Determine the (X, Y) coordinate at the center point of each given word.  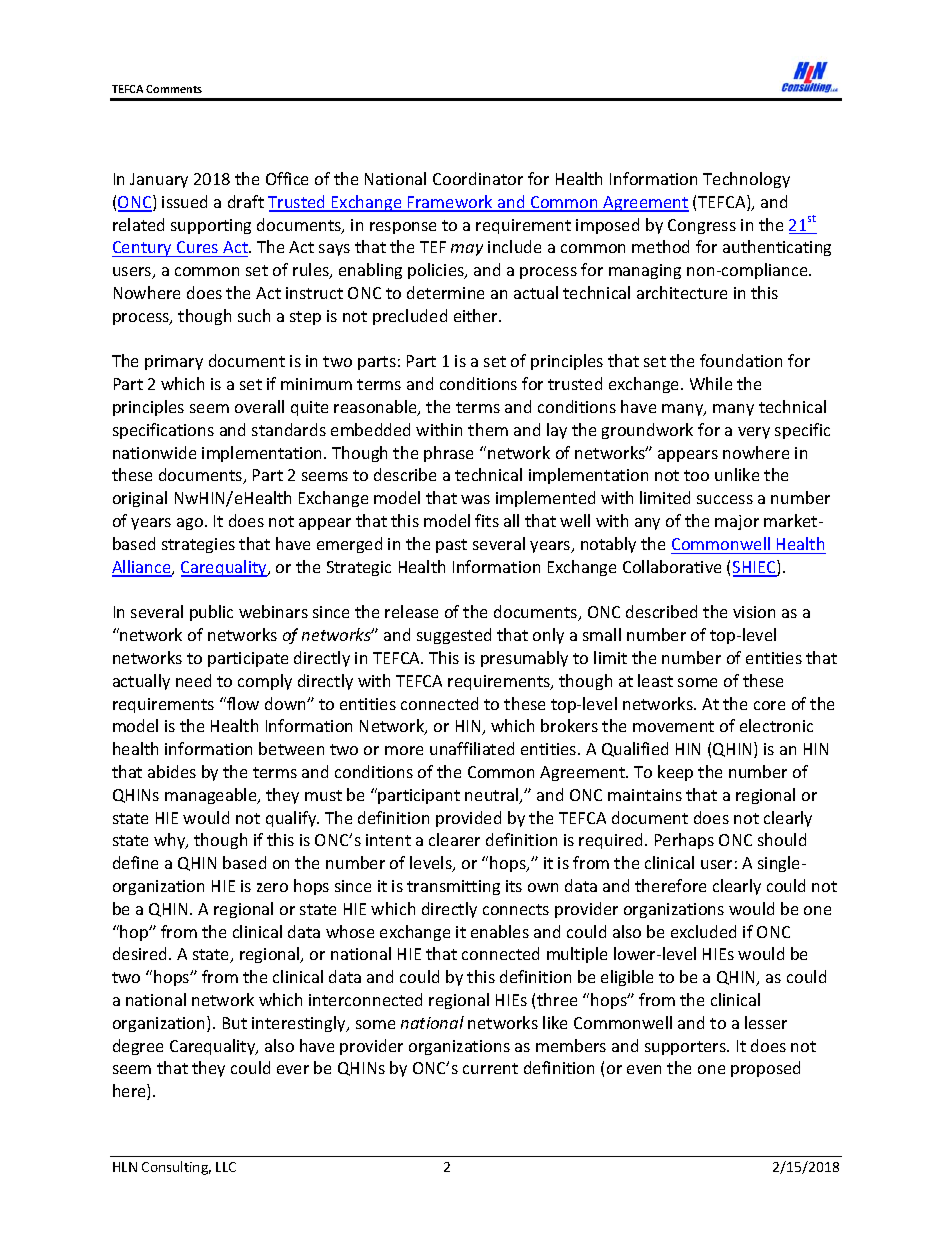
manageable (212, 796)
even (644, 1069)
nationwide (154, 452)
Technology (746, 180)
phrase (448, 454)
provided (468, 819)
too (696, 475)
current (490, 1068)
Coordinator (478, 178)
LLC (226, 1167)
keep (675, 773)
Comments (174, 89)
